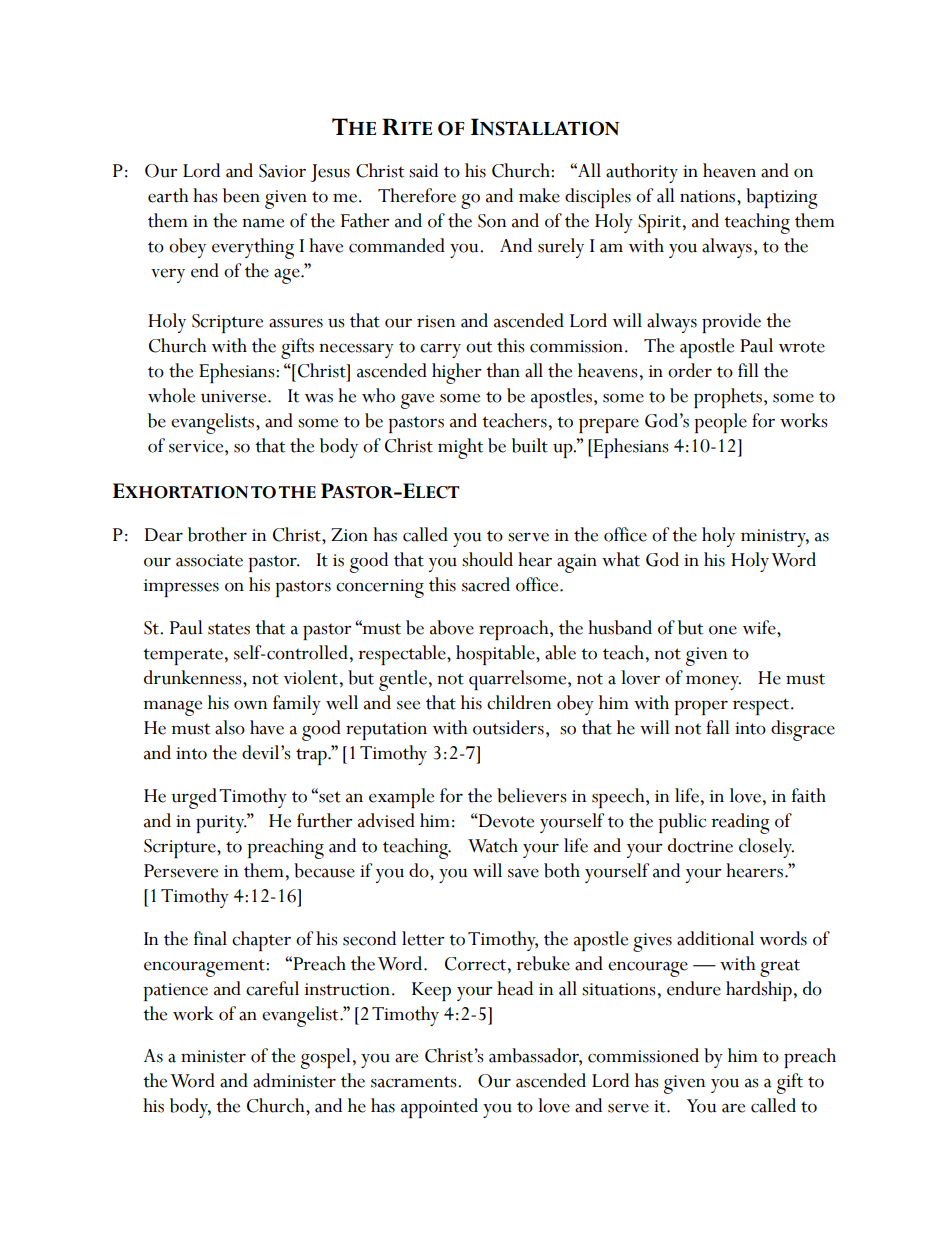 The width and height of the image is (952, 1233). What do you see at coordinates (515, 630) in the image?
I see `reproach` at bounding box center [515, 630].
